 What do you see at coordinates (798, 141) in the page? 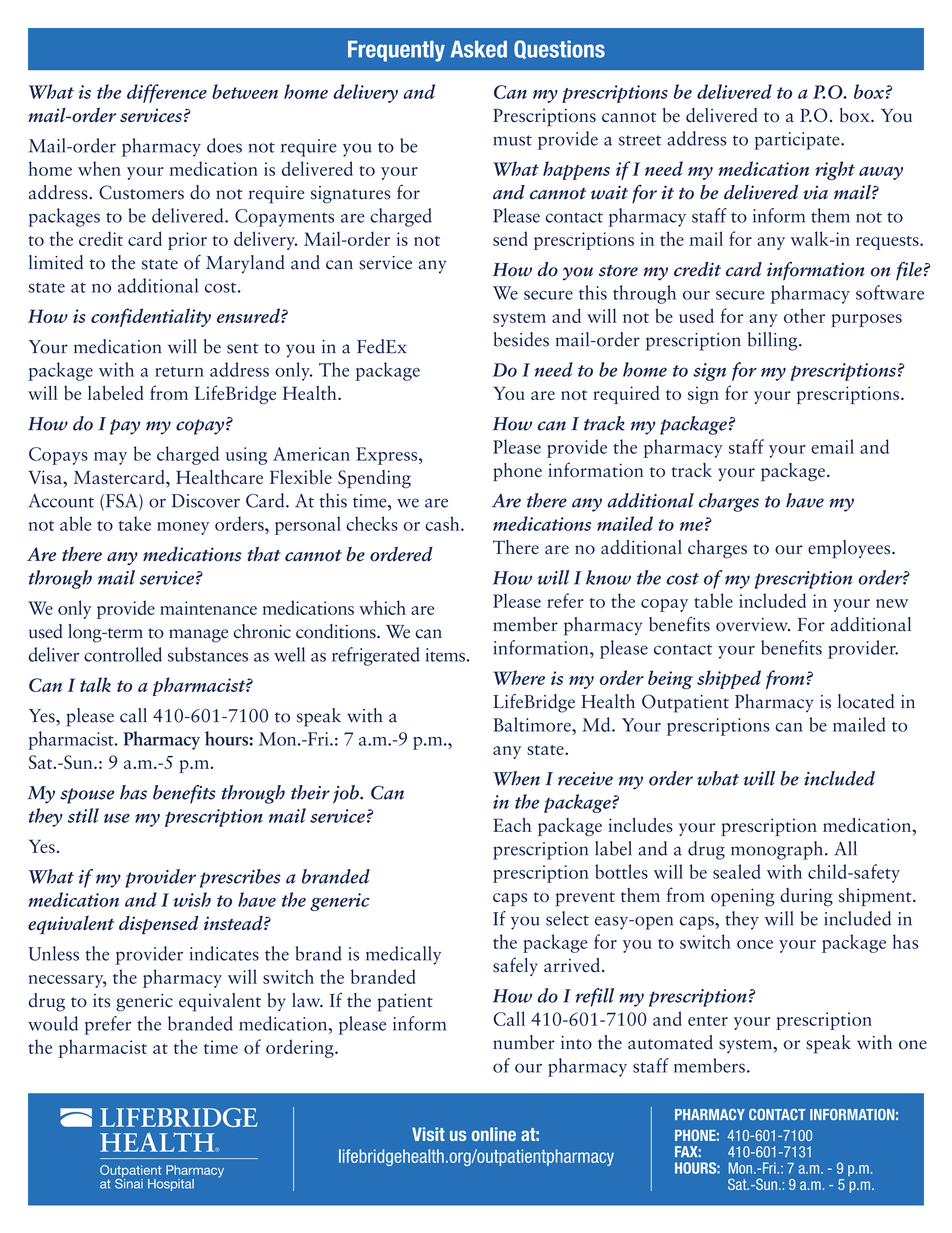
I see `participate` at bounding box center [798, 141].
